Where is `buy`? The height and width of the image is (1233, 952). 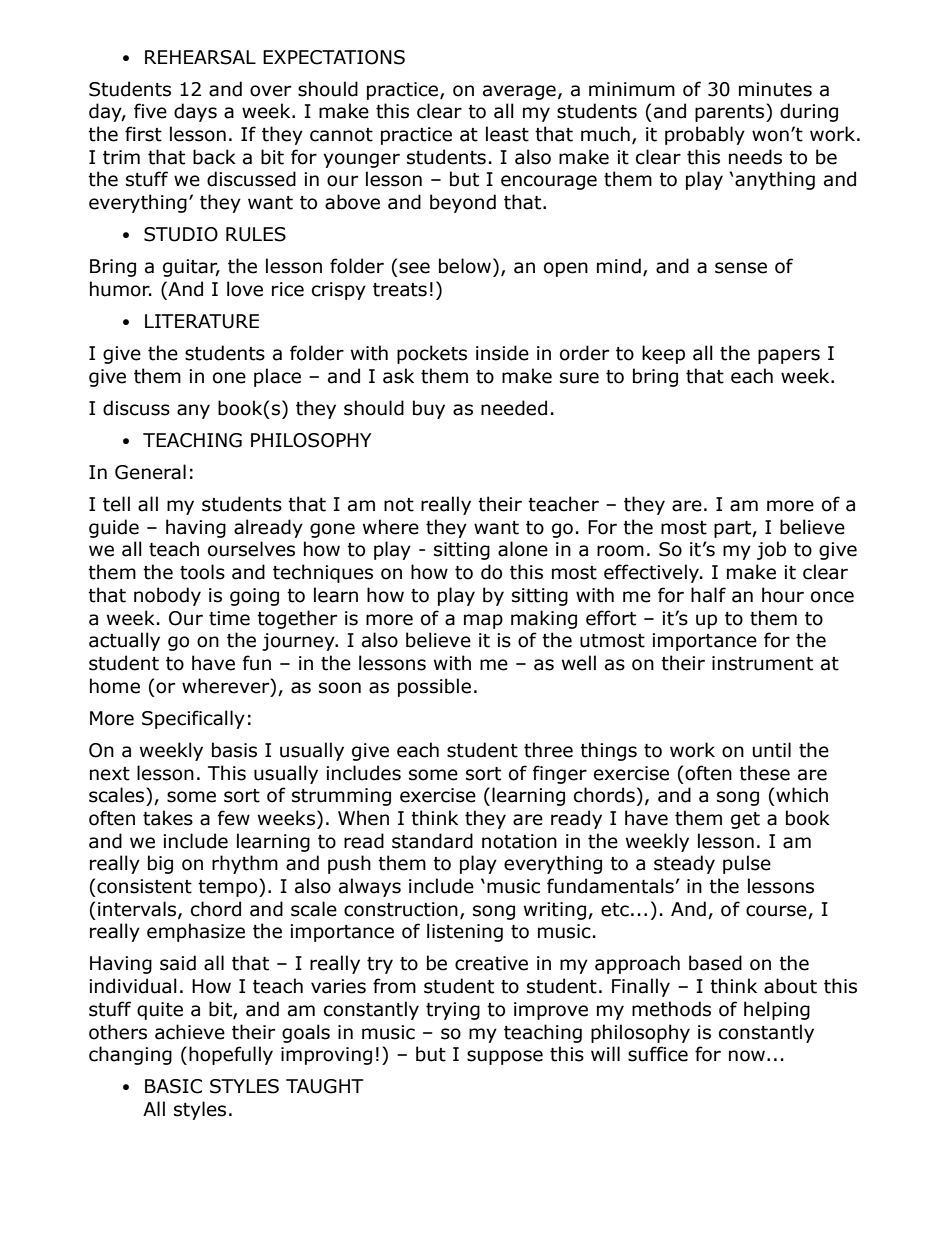
buy is located at coordinates (429, 409).
